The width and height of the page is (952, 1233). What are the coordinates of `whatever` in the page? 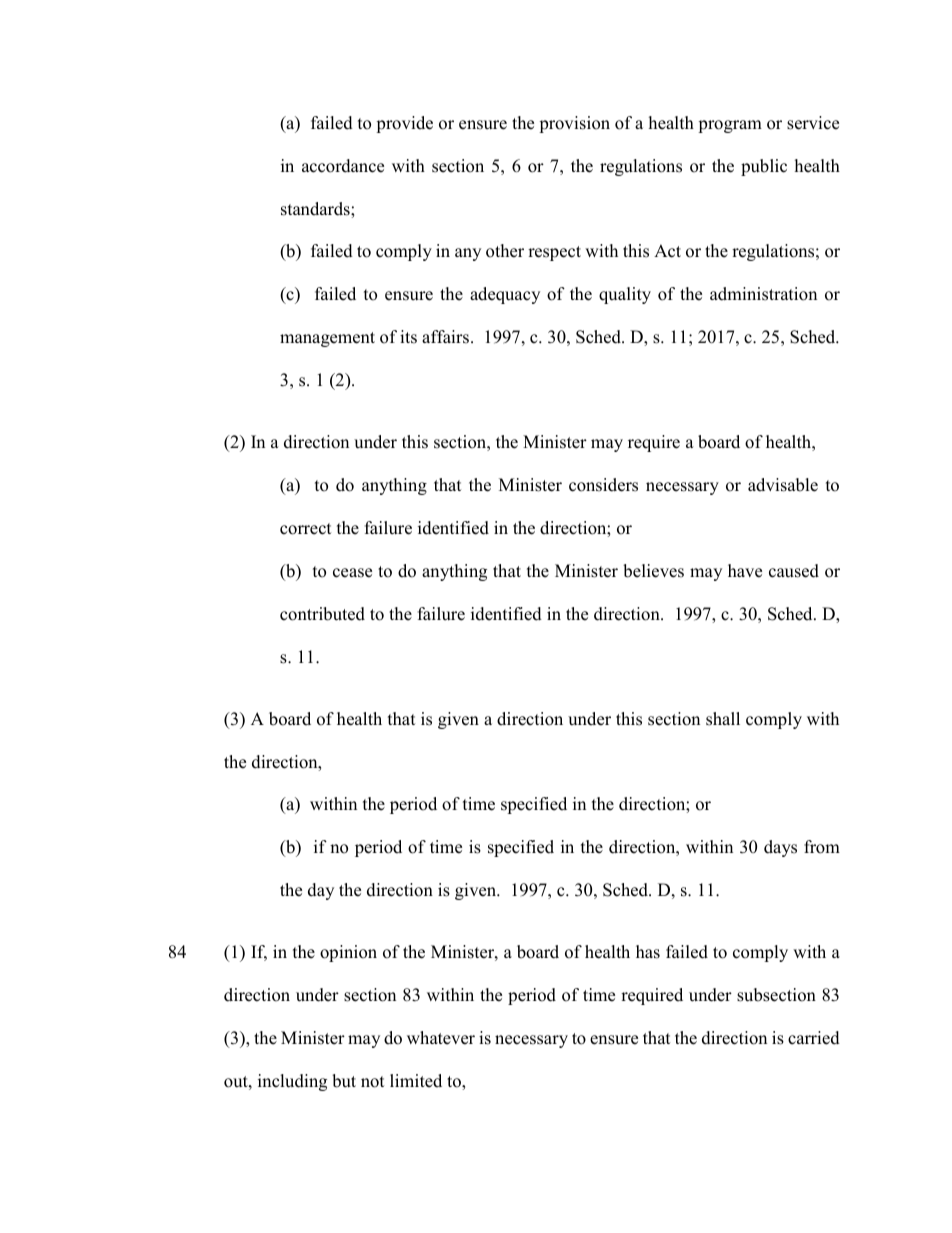 It's located at (441, 1038).
